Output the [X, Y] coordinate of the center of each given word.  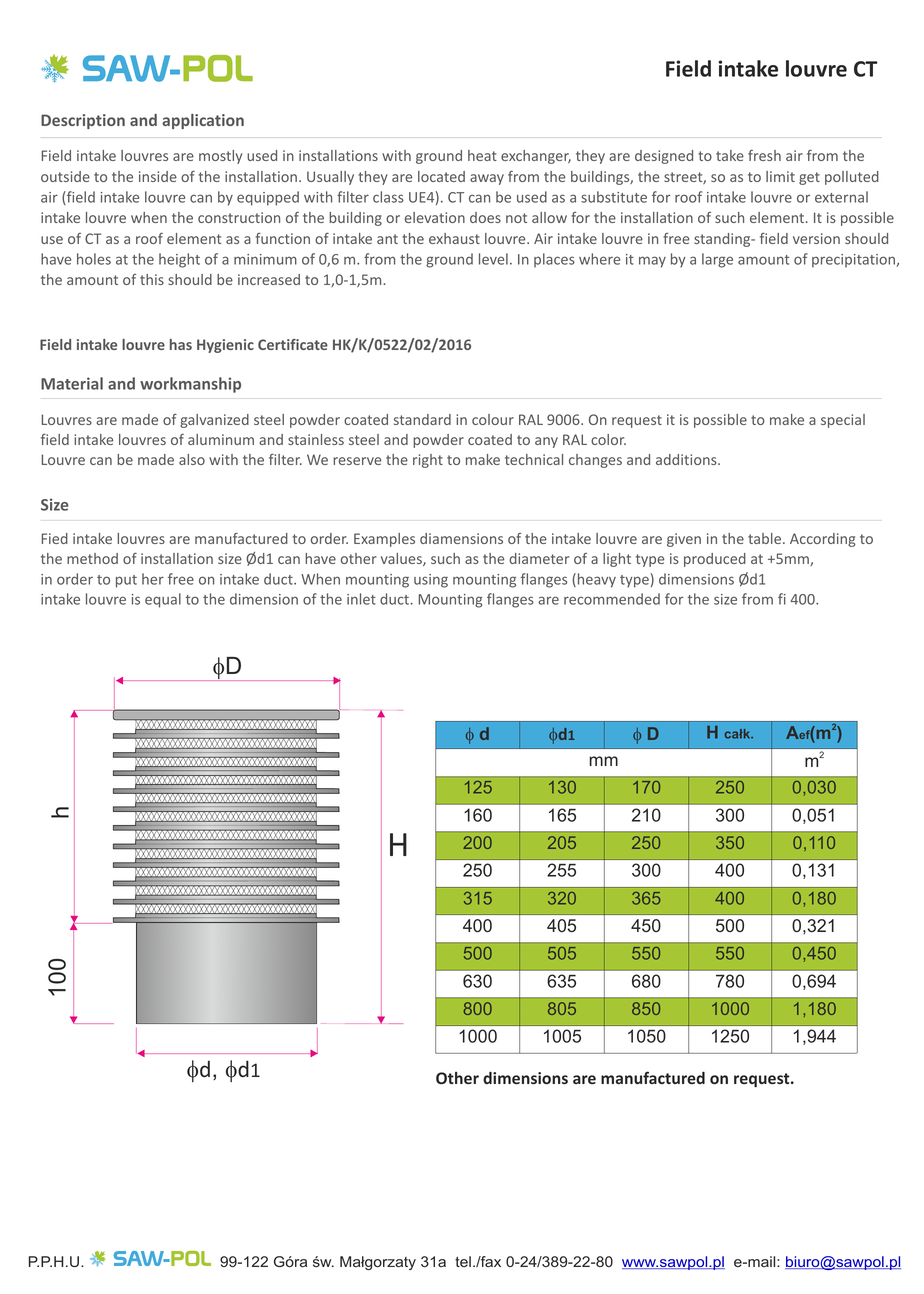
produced [715, 560]
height [179, 260]
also [192, 459]
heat [482, 155]
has [181, 344]
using [431, 581]
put [126, 581]
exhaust [454, 238]
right [428, 461]
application [203, 121]
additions [687, 459]
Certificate [293, 344]
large [717, 260]
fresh [764, 155]
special [843, 421]
